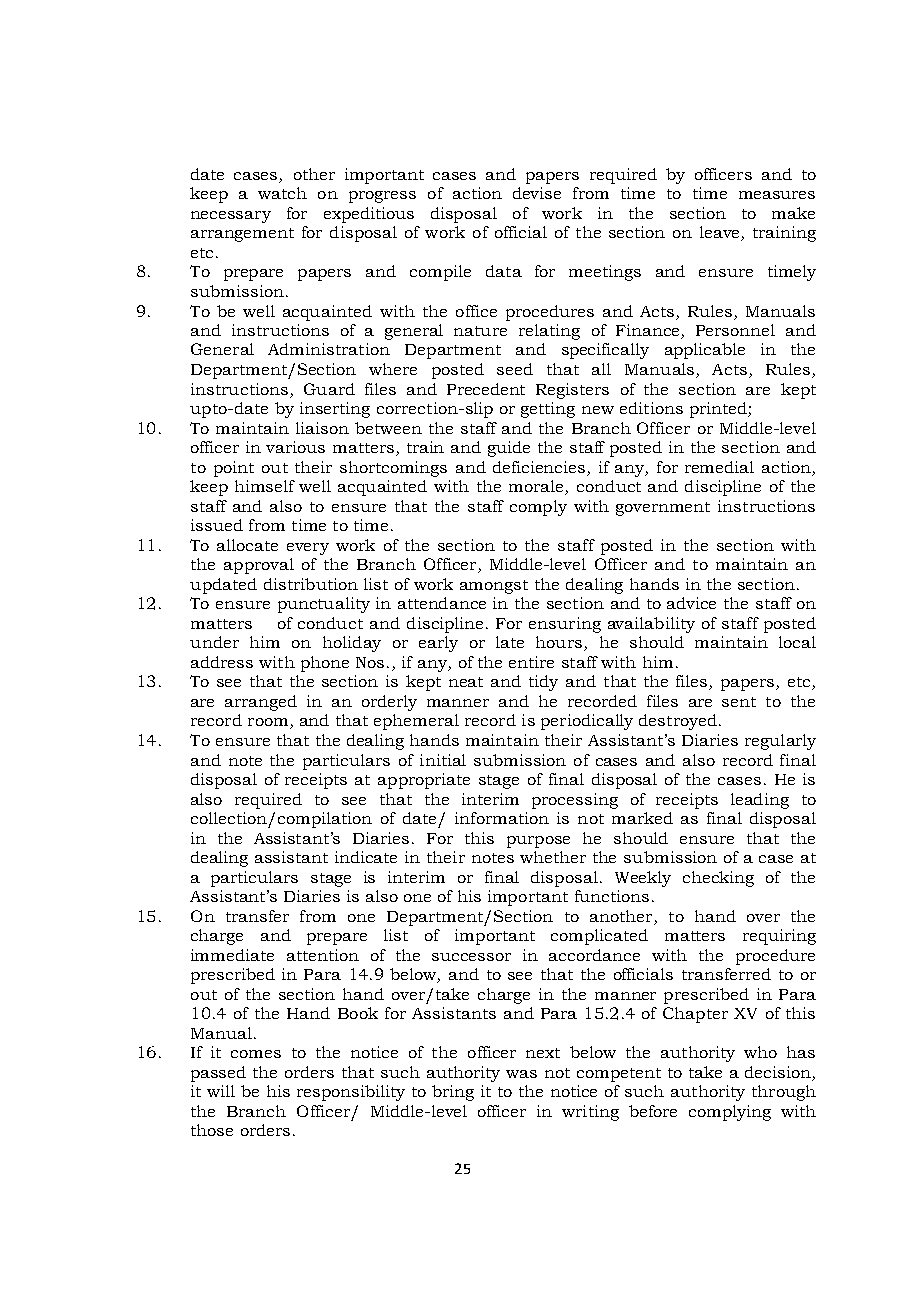  I want to click on will, so click(221, 1091).
